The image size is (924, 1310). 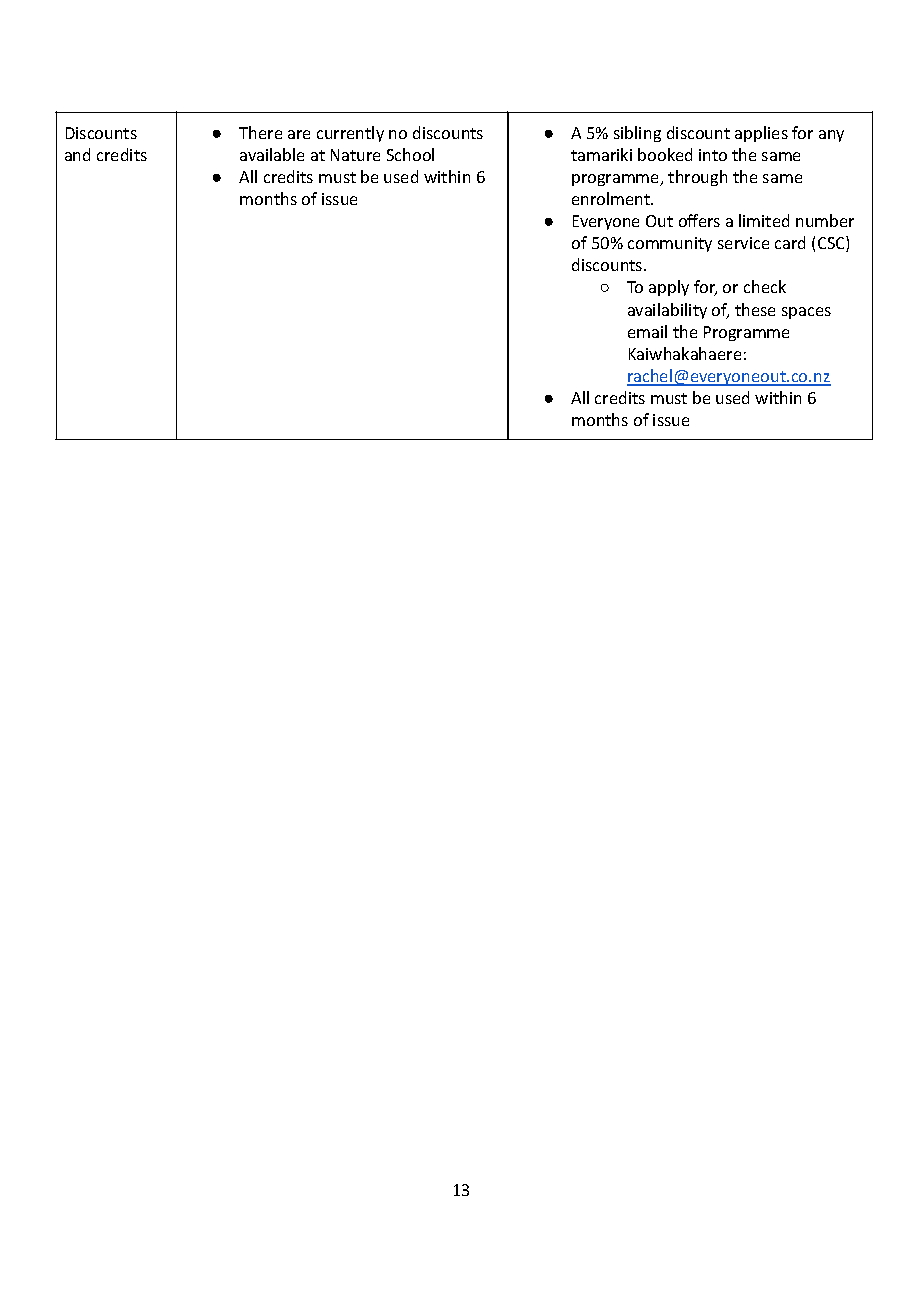 What do you see at coordinates (765, 286) in the screenshot?
I see `check` at bounding box center [765, 286].
